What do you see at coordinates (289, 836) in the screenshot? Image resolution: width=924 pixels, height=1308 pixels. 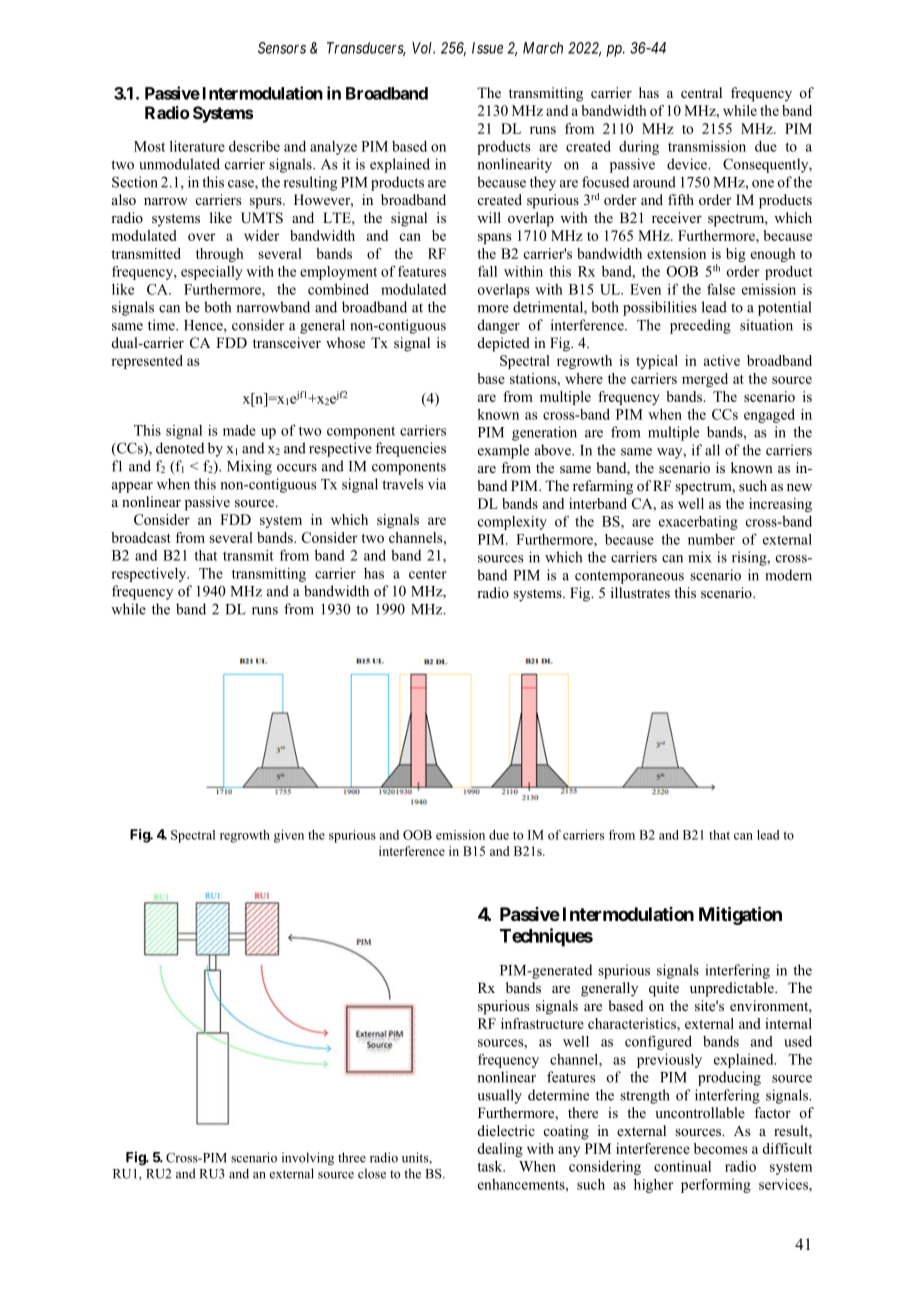 I see `given` at bounding box center [289, 836].
